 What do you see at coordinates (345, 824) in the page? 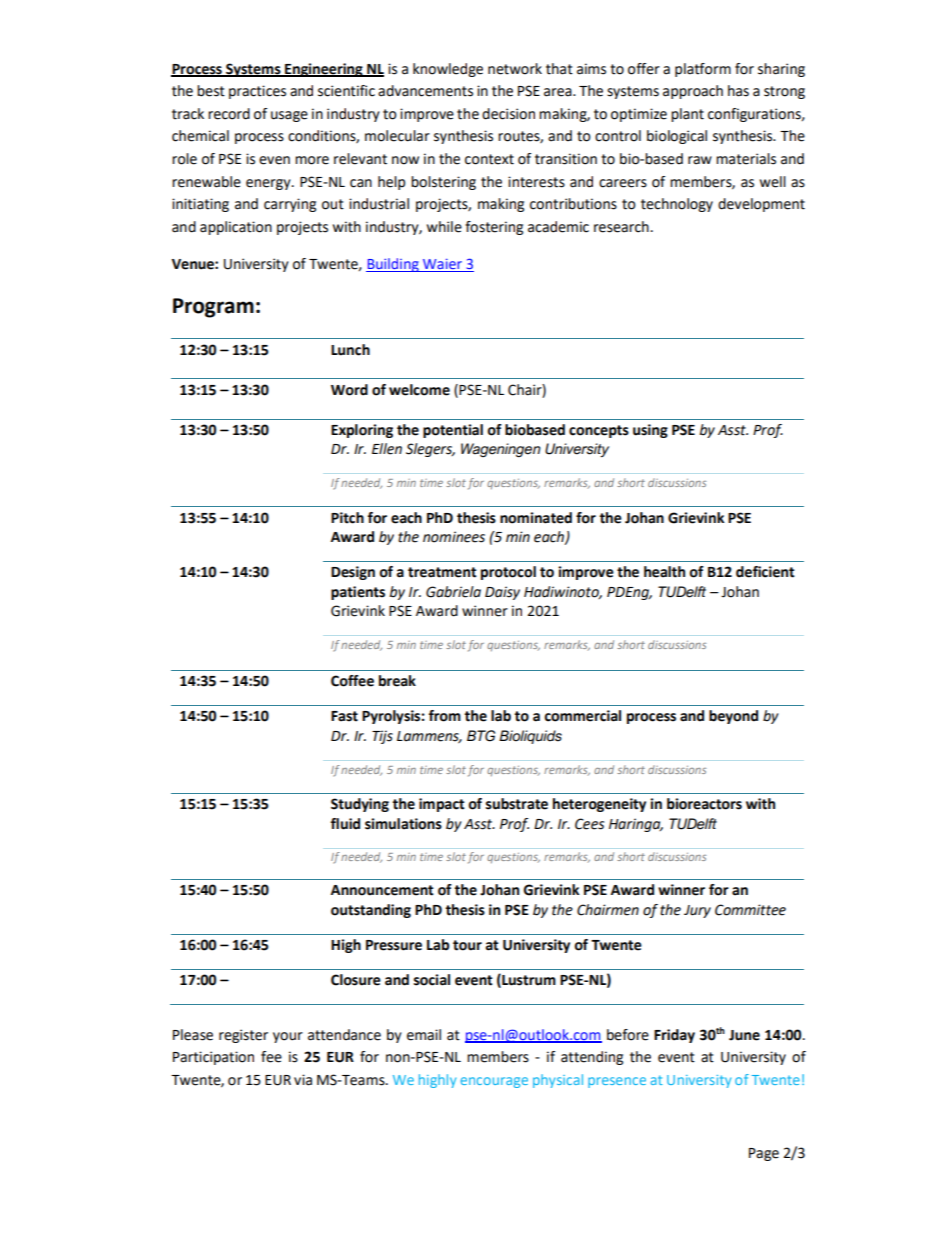
I see `fluid` at bounding box center [345, 824].
